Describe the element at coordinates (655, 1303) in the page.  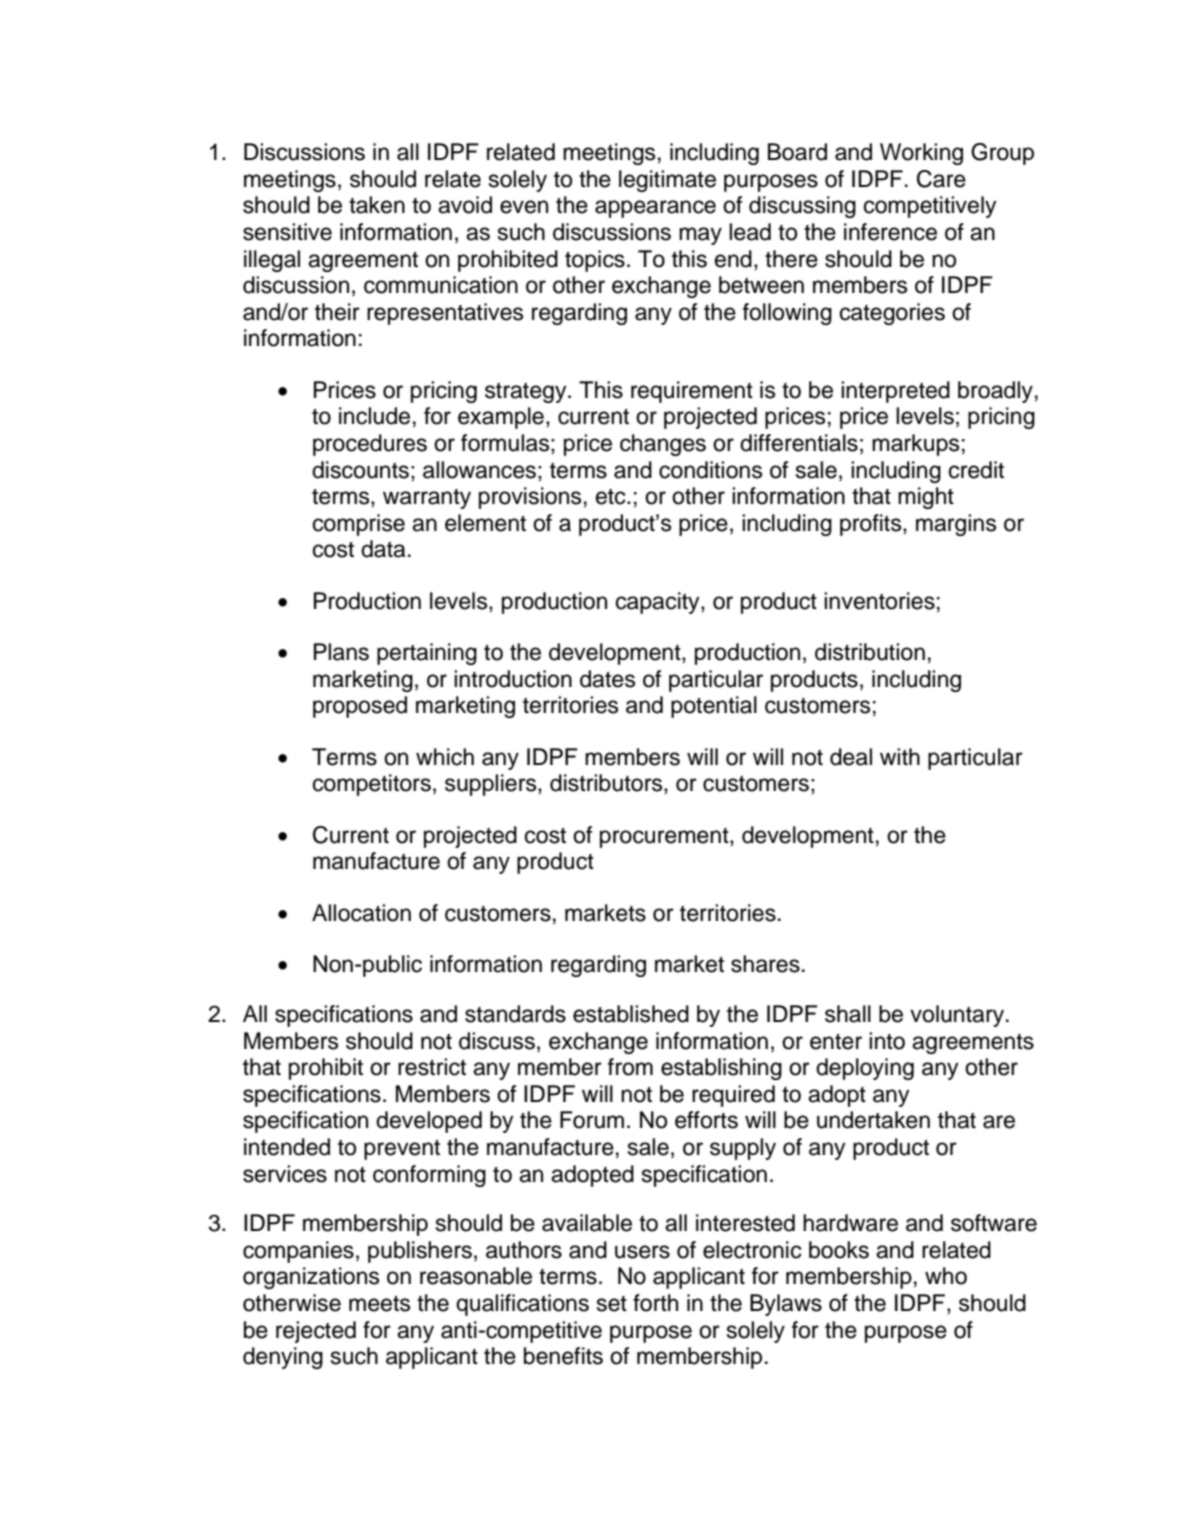
I see `forth` at that location.
